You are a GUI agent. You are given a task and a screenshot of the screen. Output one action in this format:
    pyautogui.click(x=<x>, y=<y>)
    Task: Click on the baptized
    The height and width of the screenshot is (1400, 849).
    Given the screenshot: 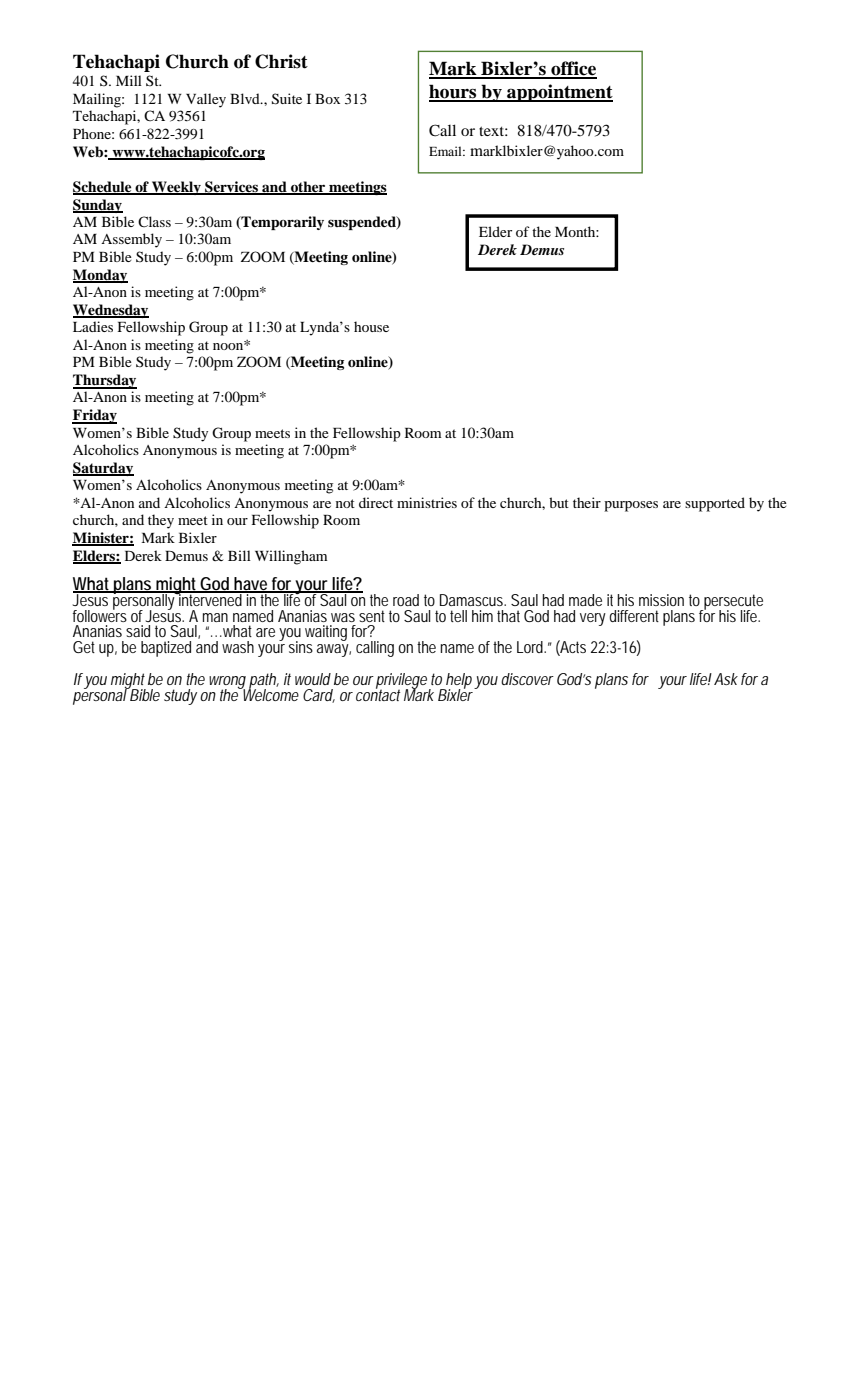 What is the action you would take?
    pyautogui.click(x=166, y=649)
